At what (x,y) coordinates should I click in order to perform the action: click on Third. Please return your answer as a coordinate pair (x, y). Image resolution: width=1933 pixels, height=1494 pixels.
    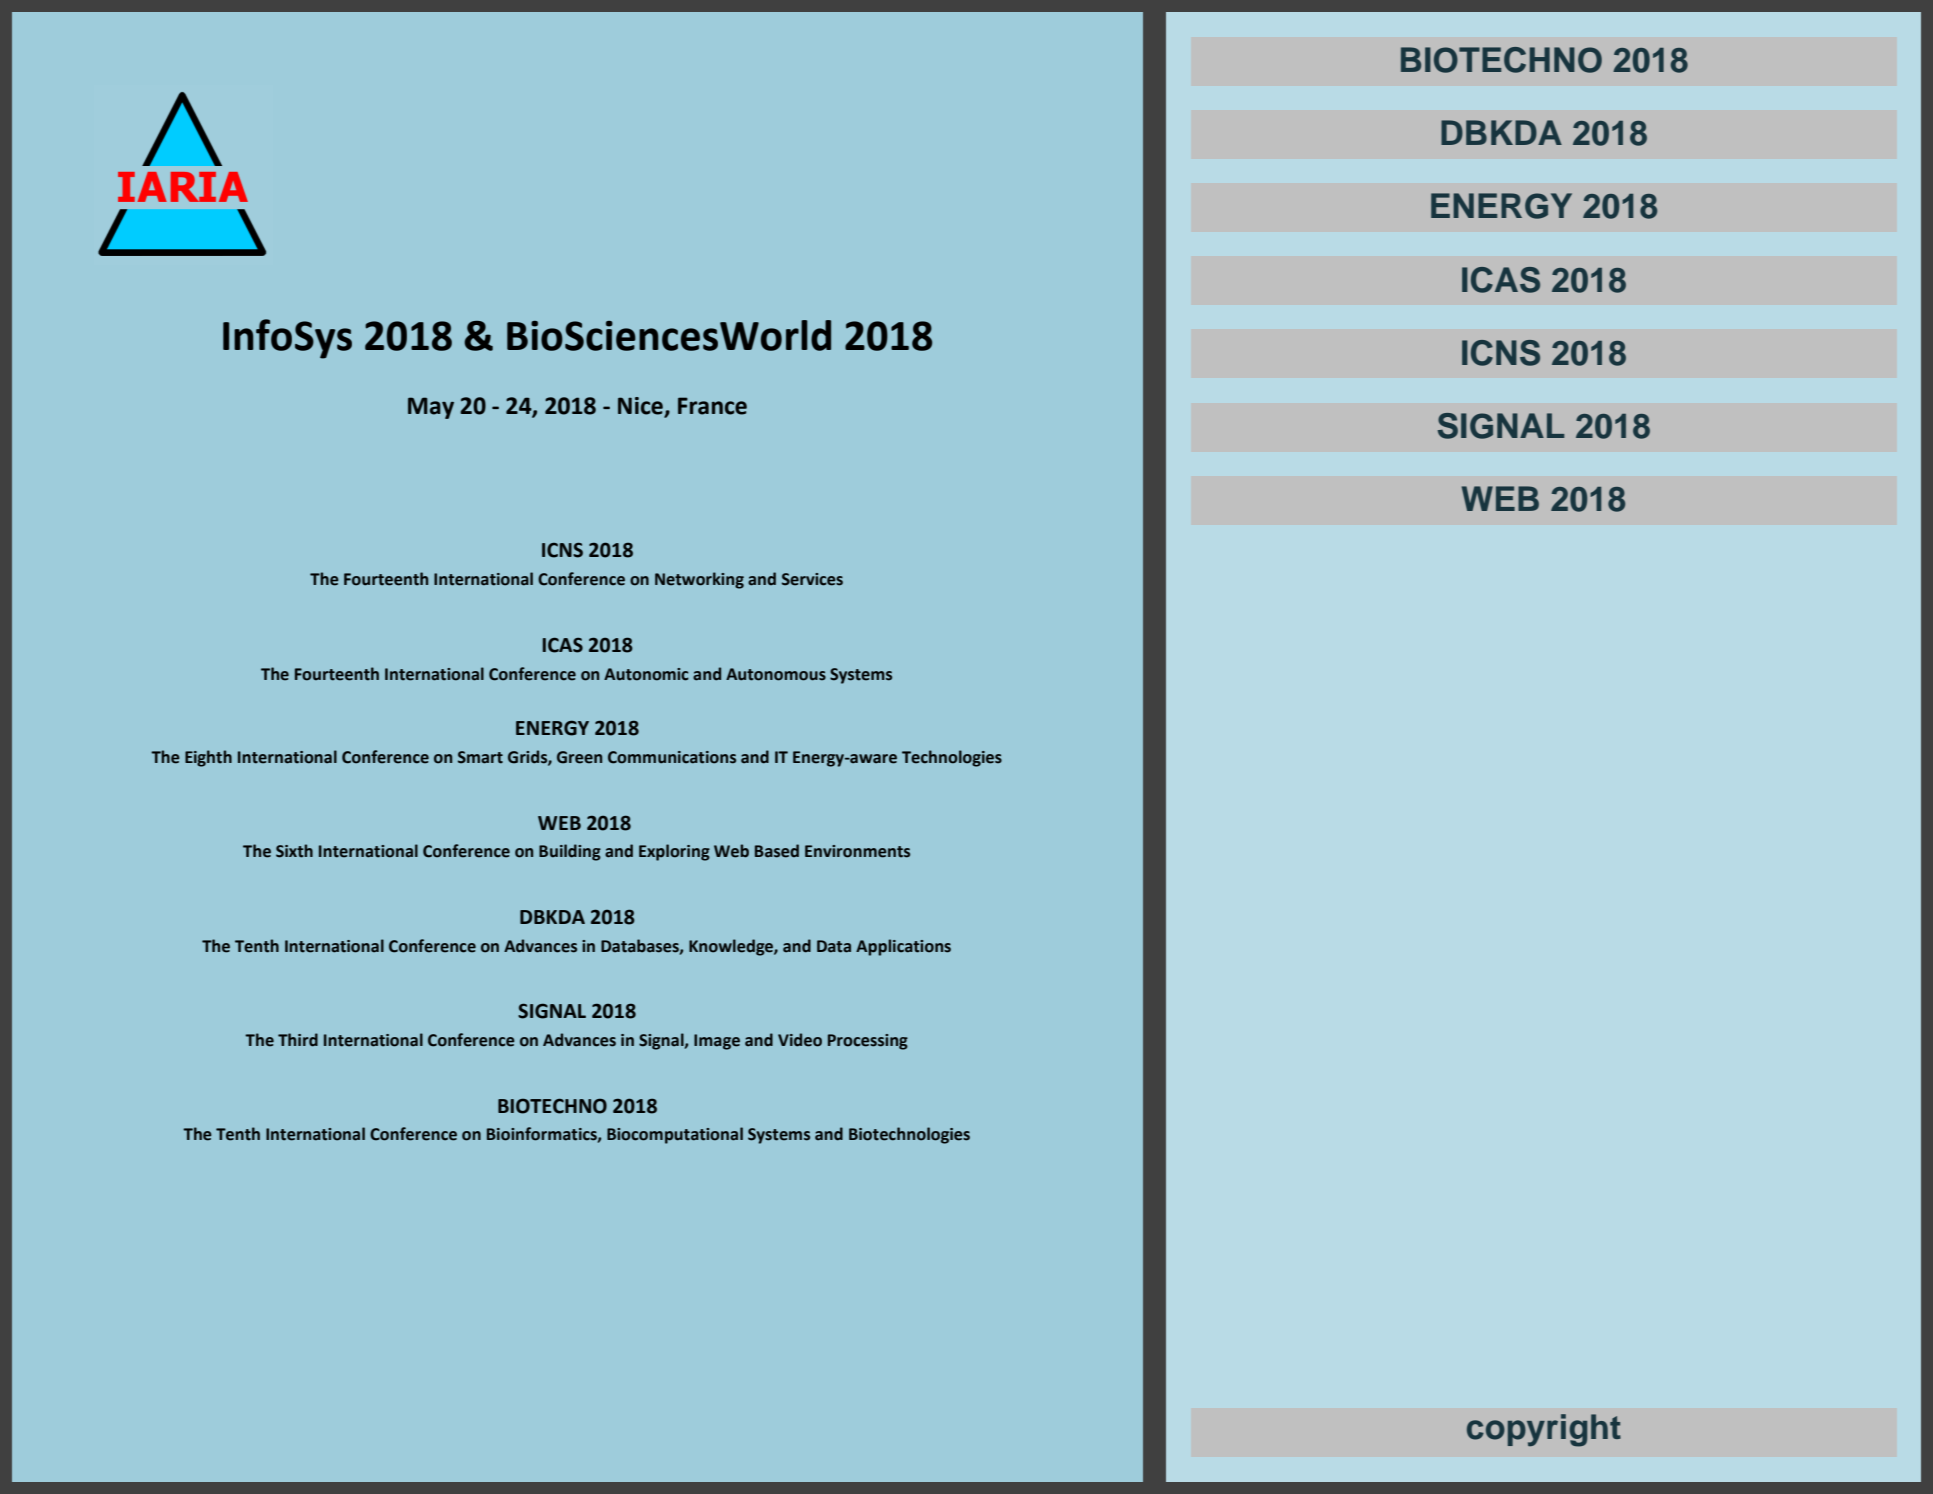
    Looking at the image, I should click on (298, 1040).
